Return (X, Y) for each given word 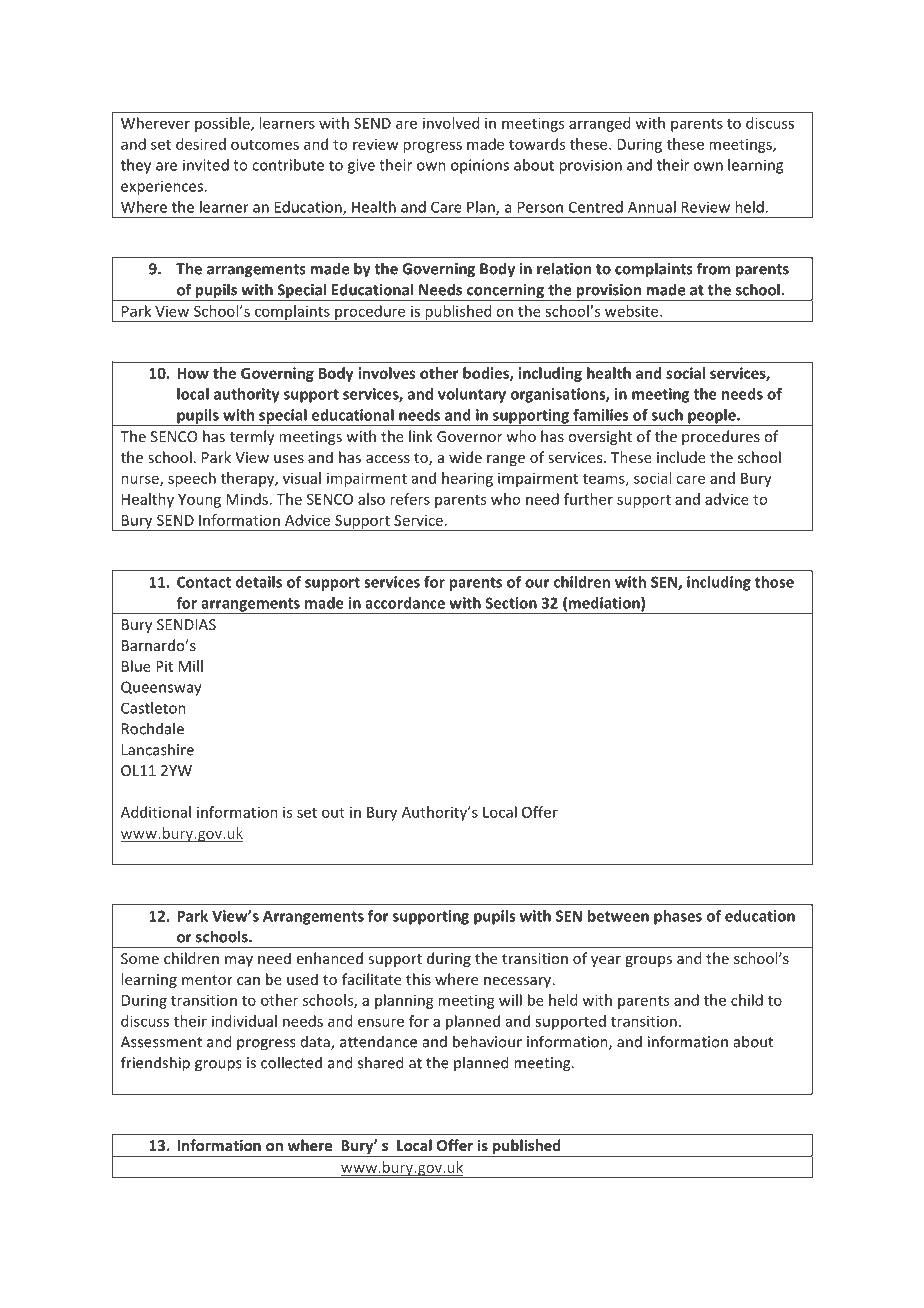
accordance (405, 603)
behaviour (487, 1041)
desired (201, 144)
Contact (204, 582)
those (774, 582)
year (606, 961)
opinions (480, 166)
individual (244, 1021)
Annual (652, 207)
